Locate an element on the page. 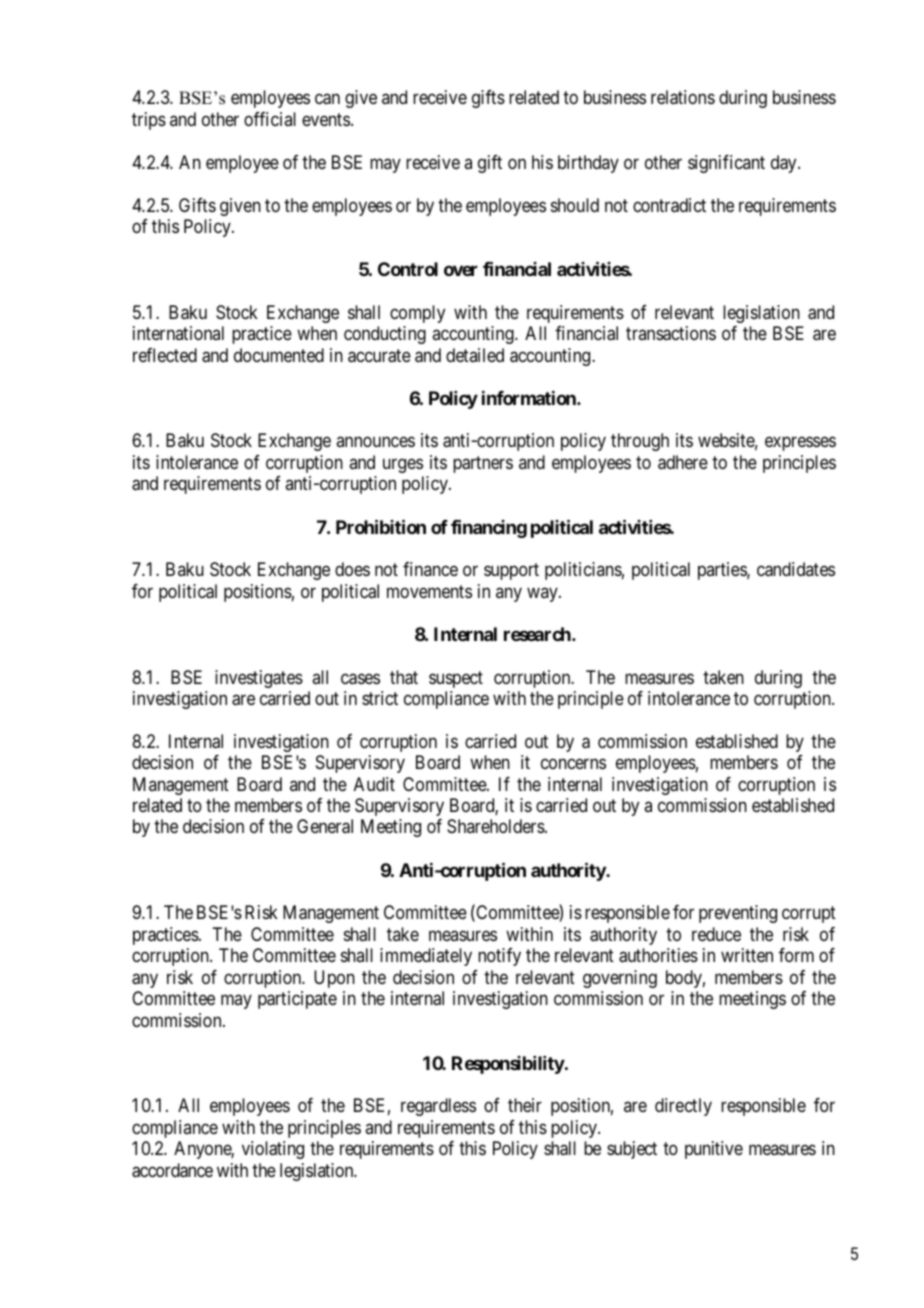  investigates is located at coordinates (259, 679).
